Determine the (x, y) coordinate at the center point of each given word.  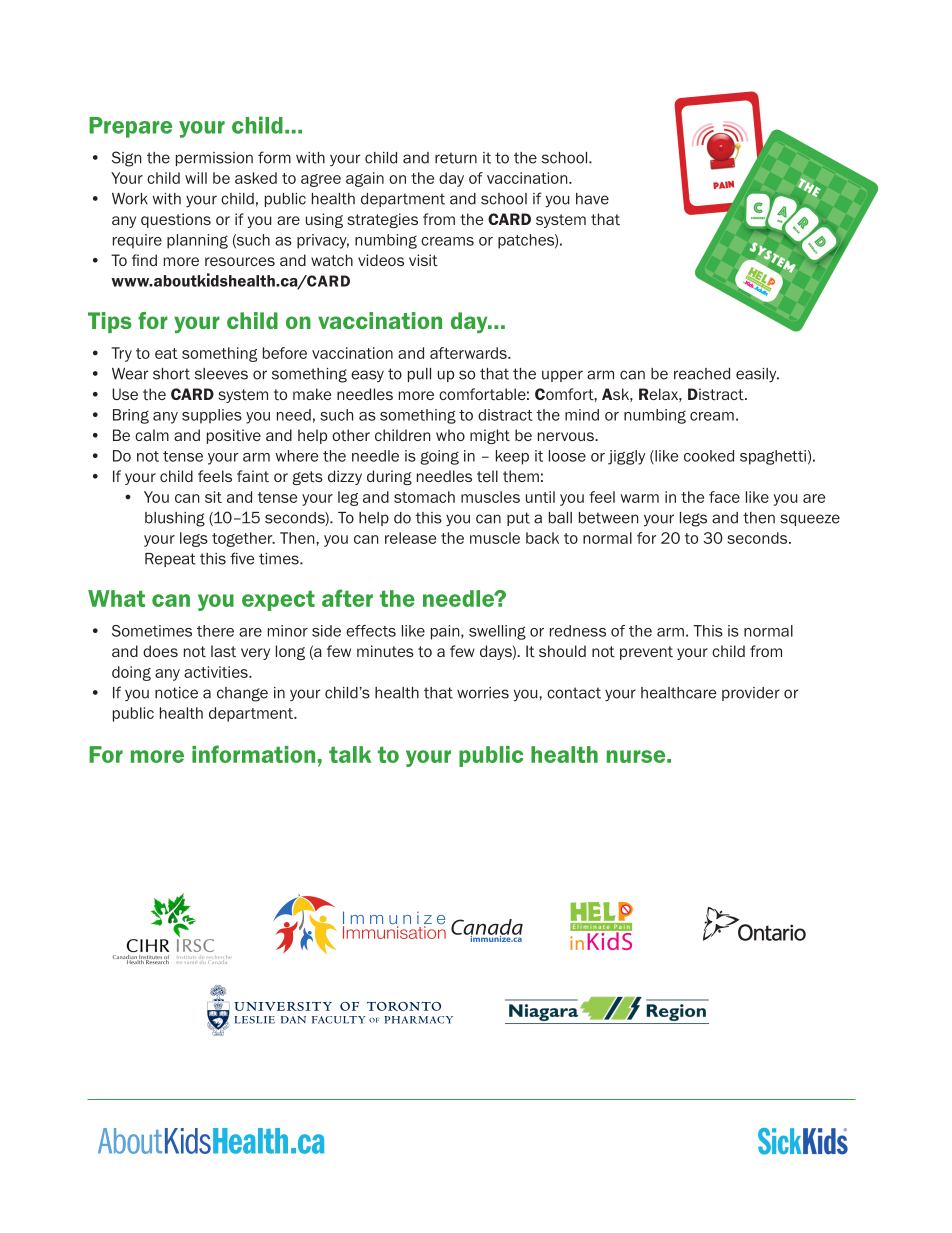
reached (702, 374)
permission (214, 159)
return (456, 158)
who (450, 435)
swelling (497, 632)
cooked (709, 456)
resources (240, 261)
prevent (646, 653)
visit (423, 260)
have (592, 199)
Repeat (170, 560)
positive (234, 436)
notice (176, 693)
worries (483, 693)
